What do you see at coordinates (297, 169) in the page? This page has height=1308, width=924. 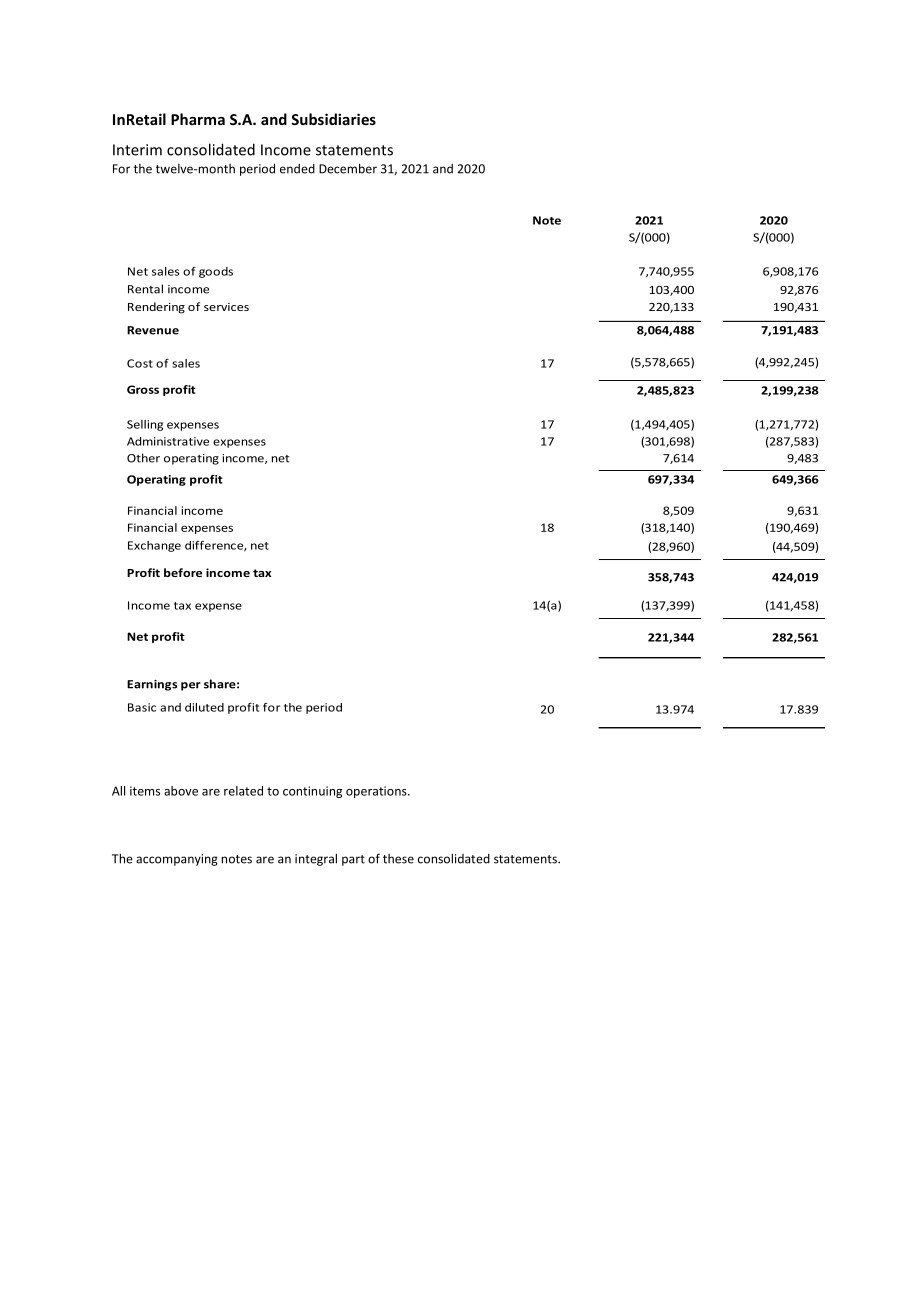 I see `ended` at bounding box center [297, 169].
